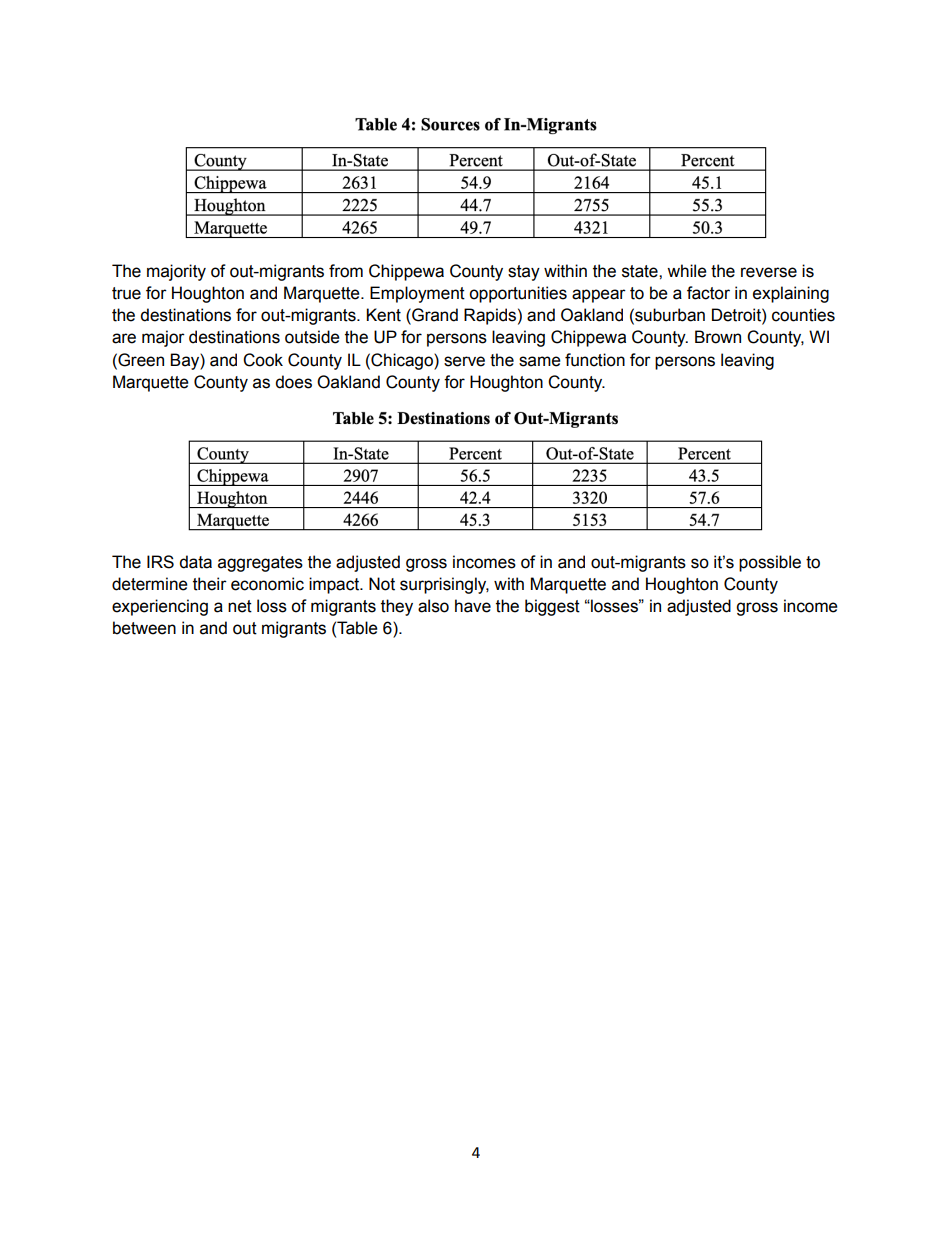  I want to click on factor, so click(708, 293).
